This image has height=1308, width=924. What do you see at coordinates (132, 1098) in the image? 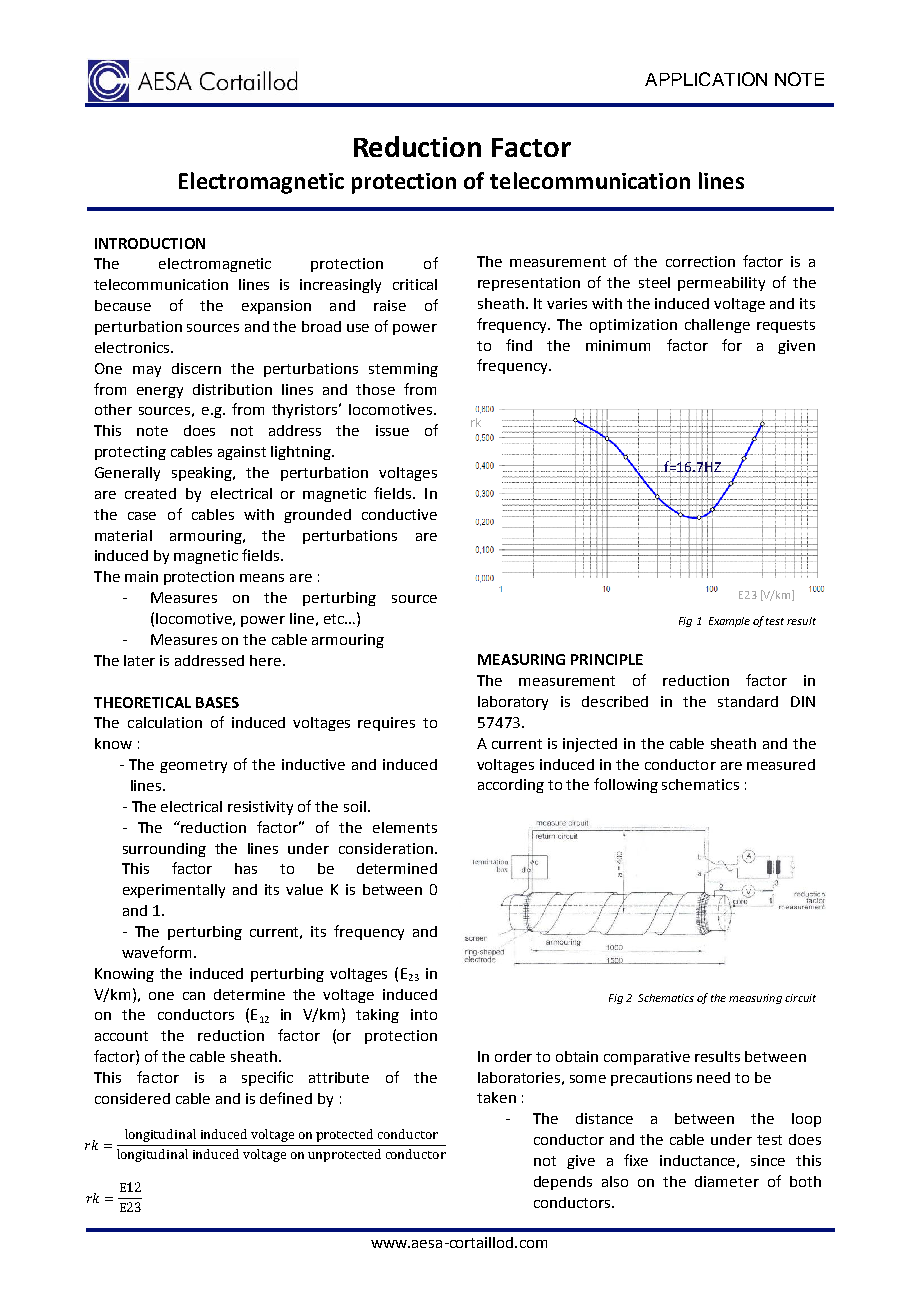
I see `considered` at bounding box center [132, 1098].
